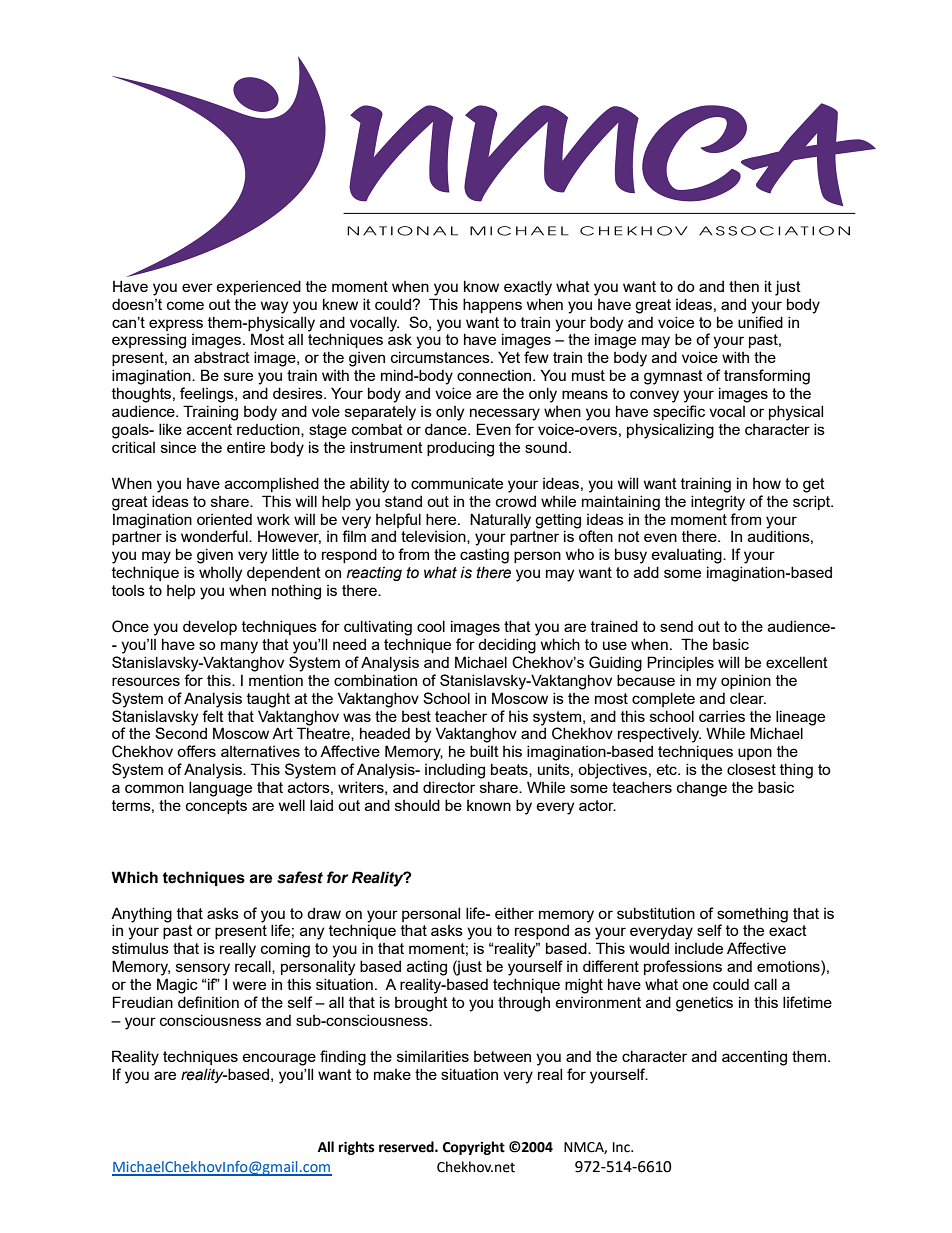  What do you see at coordinates (220, 789) in the screenshot?
I see `language` at bounding box center [220, 789].
